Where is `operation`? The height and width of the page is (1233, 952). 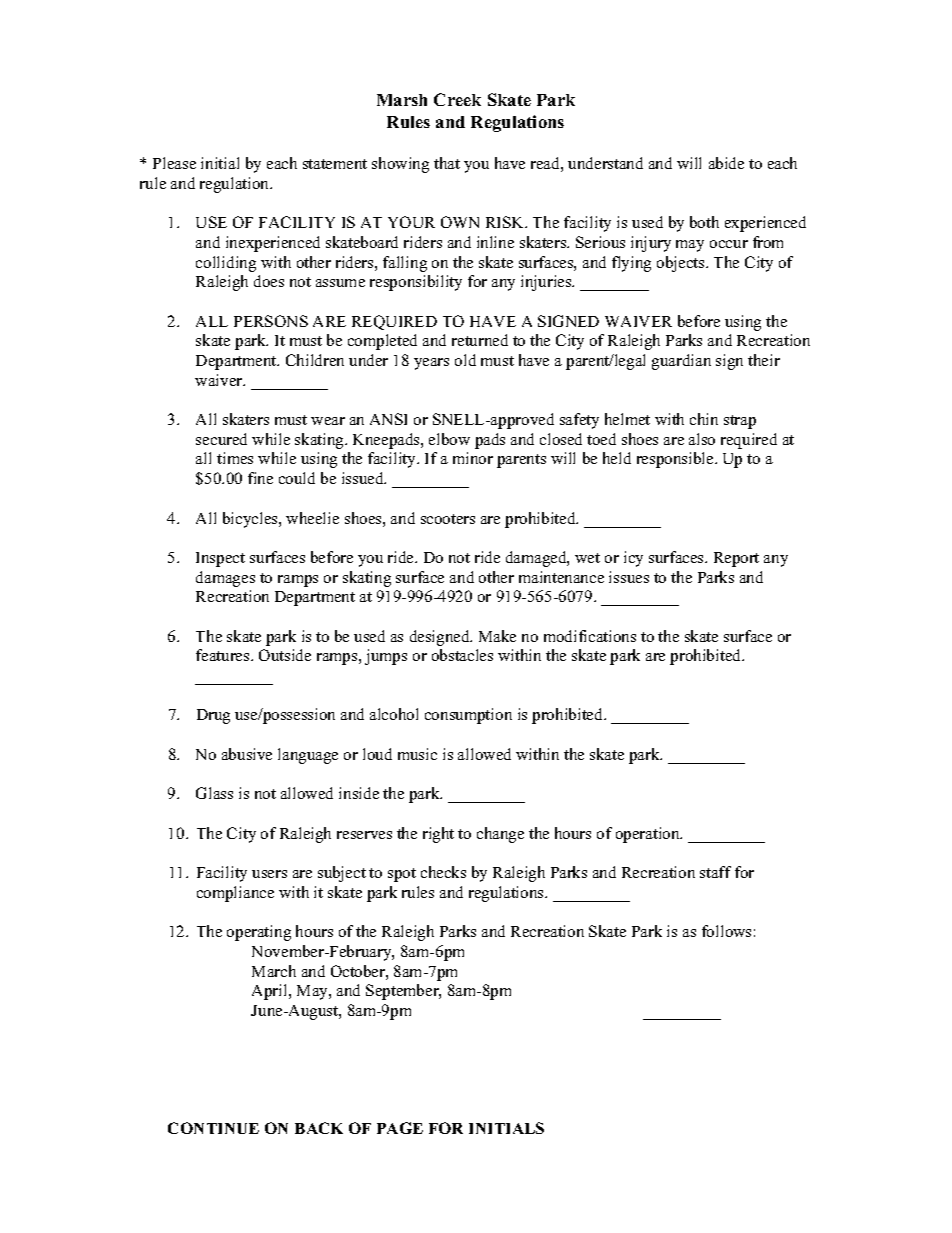 operation is located at coordinates (649, 835).
